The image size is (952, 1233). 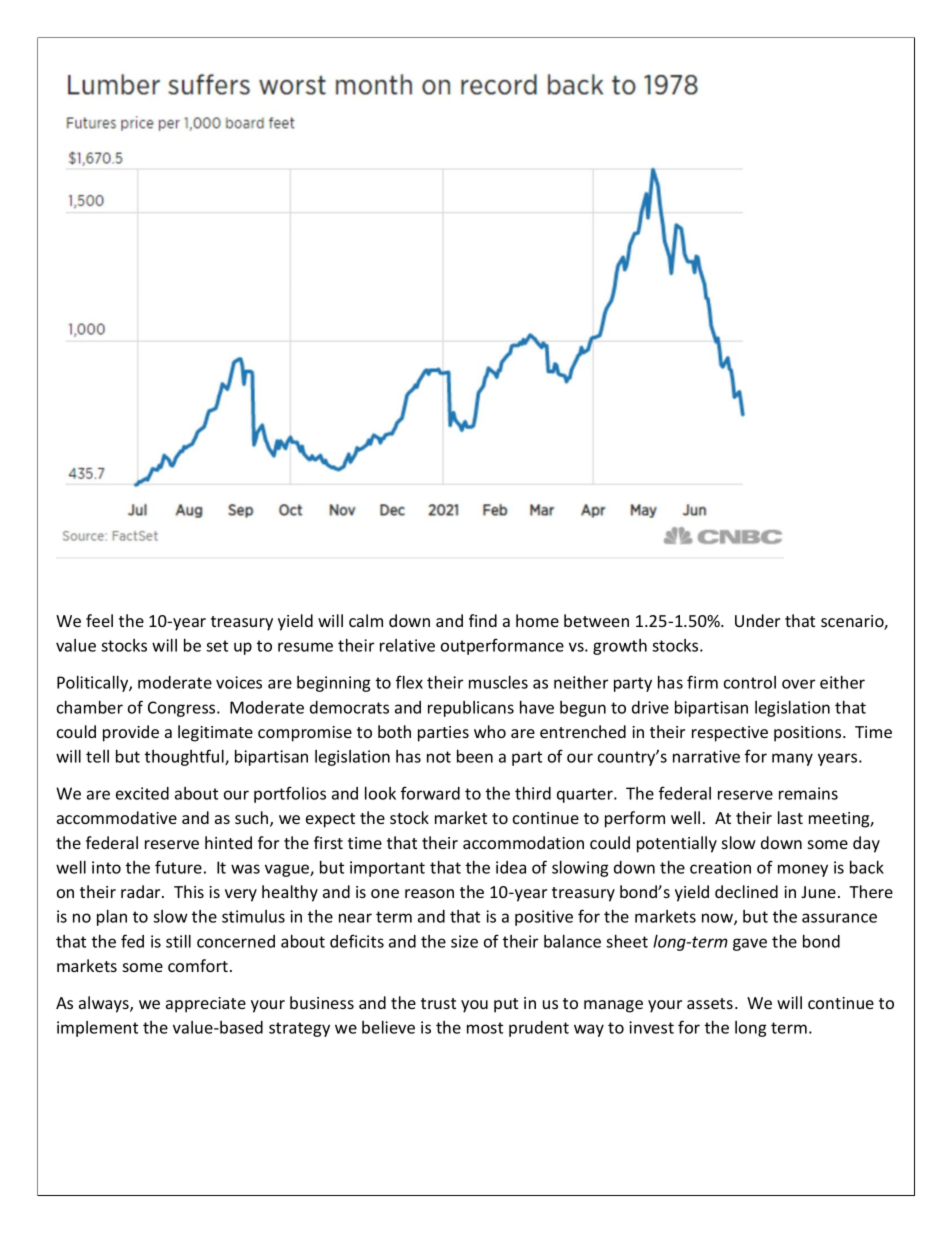 What do you see at coordinates (757, 620) in the screenshot?
I see `Under` at bounding box center [757, 620].
